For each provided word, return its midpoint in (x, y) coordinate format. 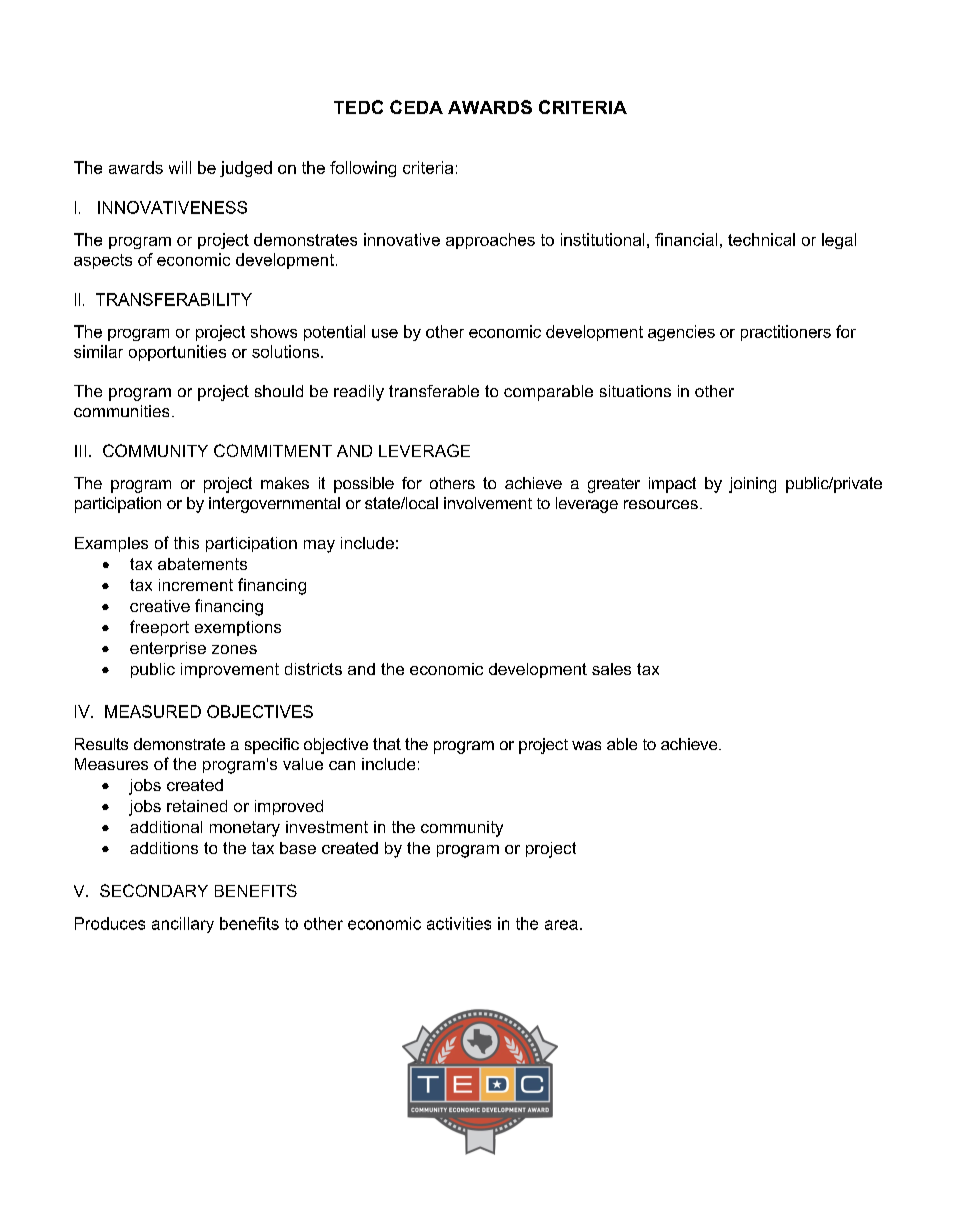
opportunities (177, 353)
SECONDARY (154, 890)
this (186, 543)
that (387, 744)
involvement (488, 503)
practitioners (786, 333)
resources (661, 504)
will (180, 167)
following (363, 169)
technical (761, 239)
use (385, 333)
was (586, 745)
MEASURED (153, 711)
